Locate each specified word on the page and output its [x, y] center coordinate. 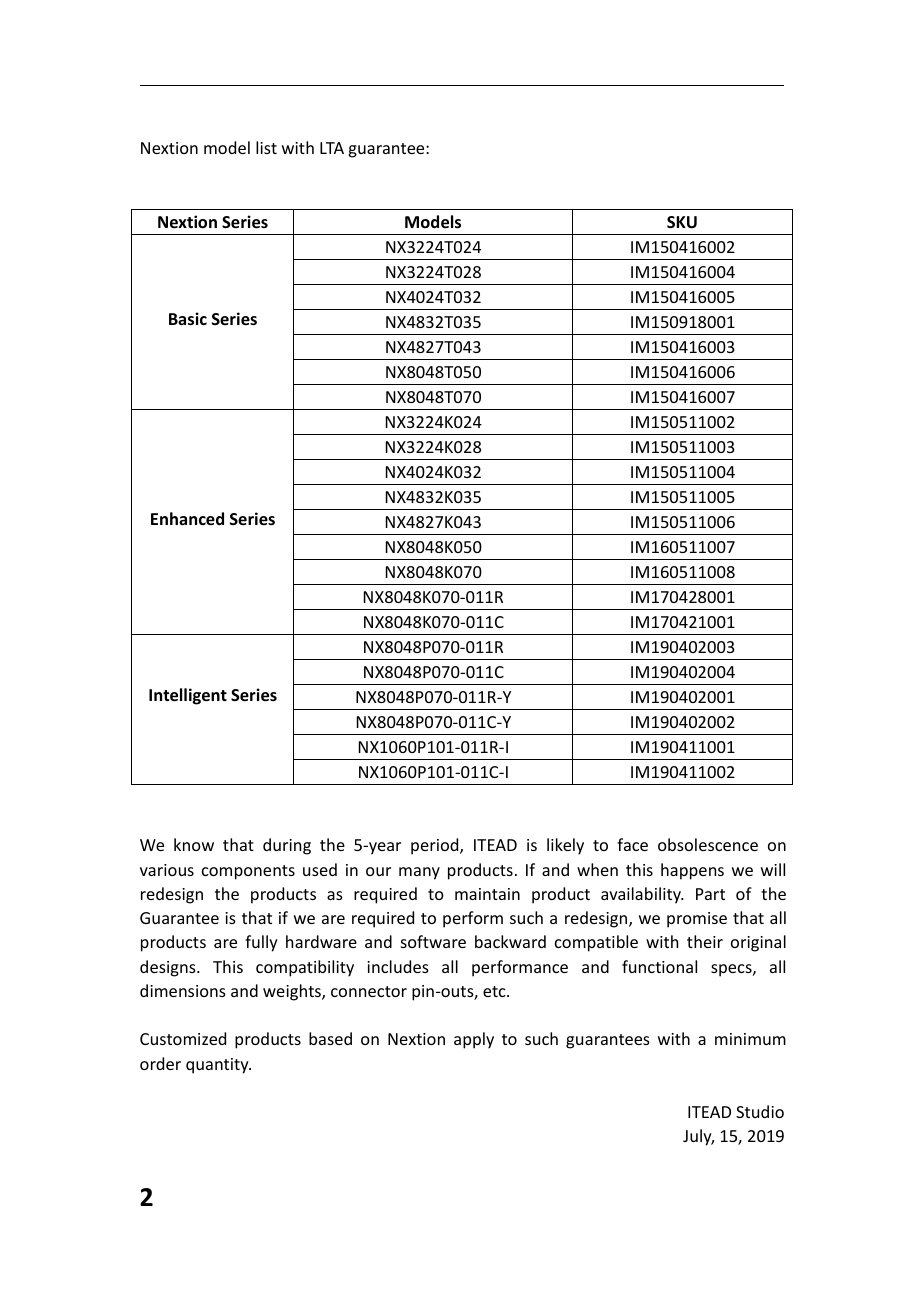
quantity [218, 1066]
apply [474, 1040]
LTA [332, 148]
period [436, 846]
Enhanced [187, 519]
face [632, 844]
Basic [188, 319]
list [266, 147]
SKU [682, 222]
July [698, 1137]
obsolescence [708, 844]
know [194, 844]
